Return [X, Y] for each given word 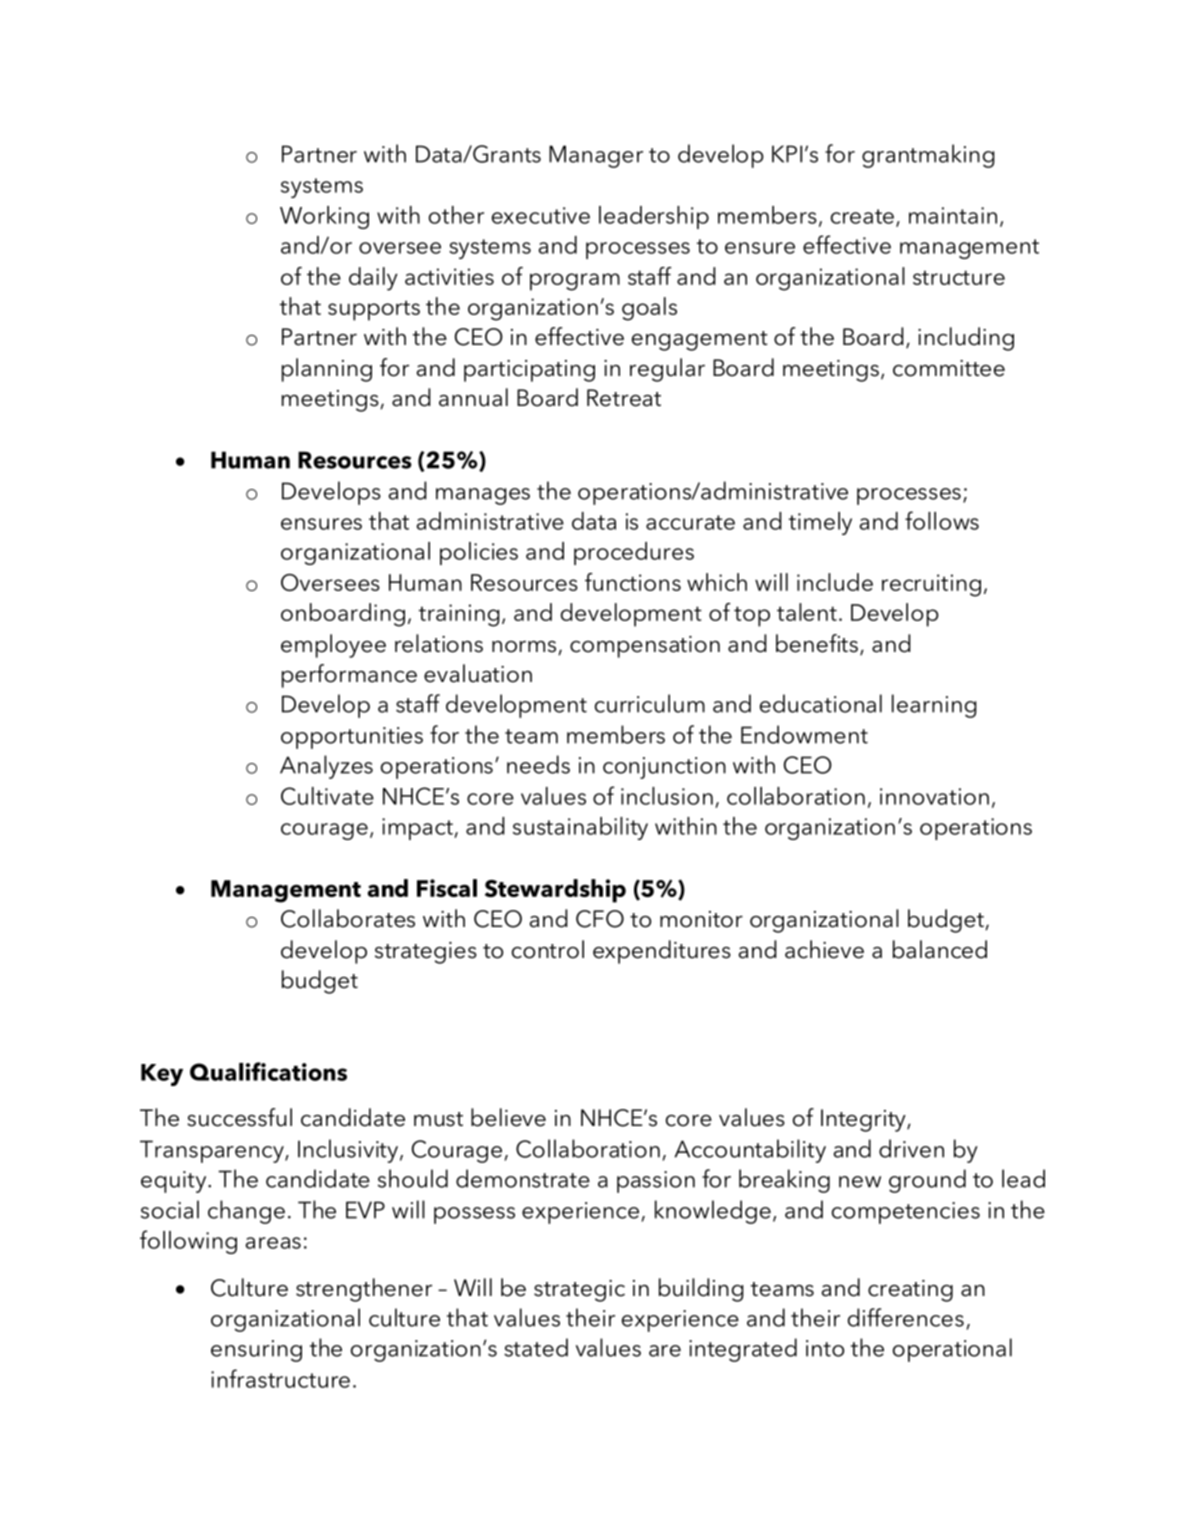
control [548, 949]
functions [633, 582]
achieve [824, 949]
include [835, 582]
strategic [579, 1291]
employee [333, 646]
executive [541, 215]
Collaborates [348, 918]
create [862, 216]
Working [324, 217]
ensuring [256, 1351]
